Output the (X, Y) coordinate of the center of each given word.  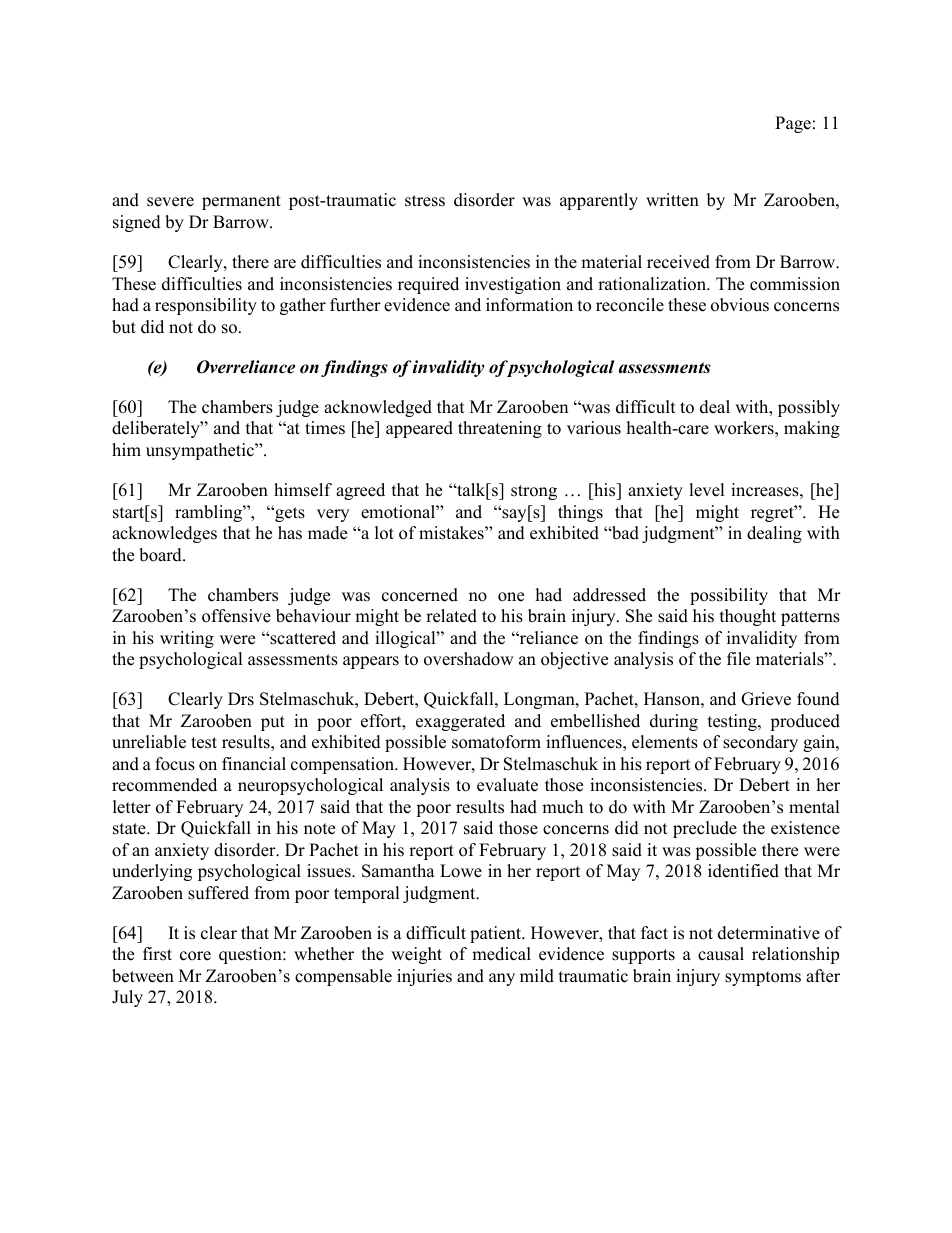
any (502, 979)
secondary (760, 743)
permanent (241, 202)
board (161, 555)
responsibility (206, 306)
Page (793, 124)
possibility (729, 596)
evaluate (507, 785)
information (529, 305)
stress (425, 201)
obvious (740, 305)
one (511, 597)
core (195, 956)
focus (175, 764)
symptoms (763, 978)
